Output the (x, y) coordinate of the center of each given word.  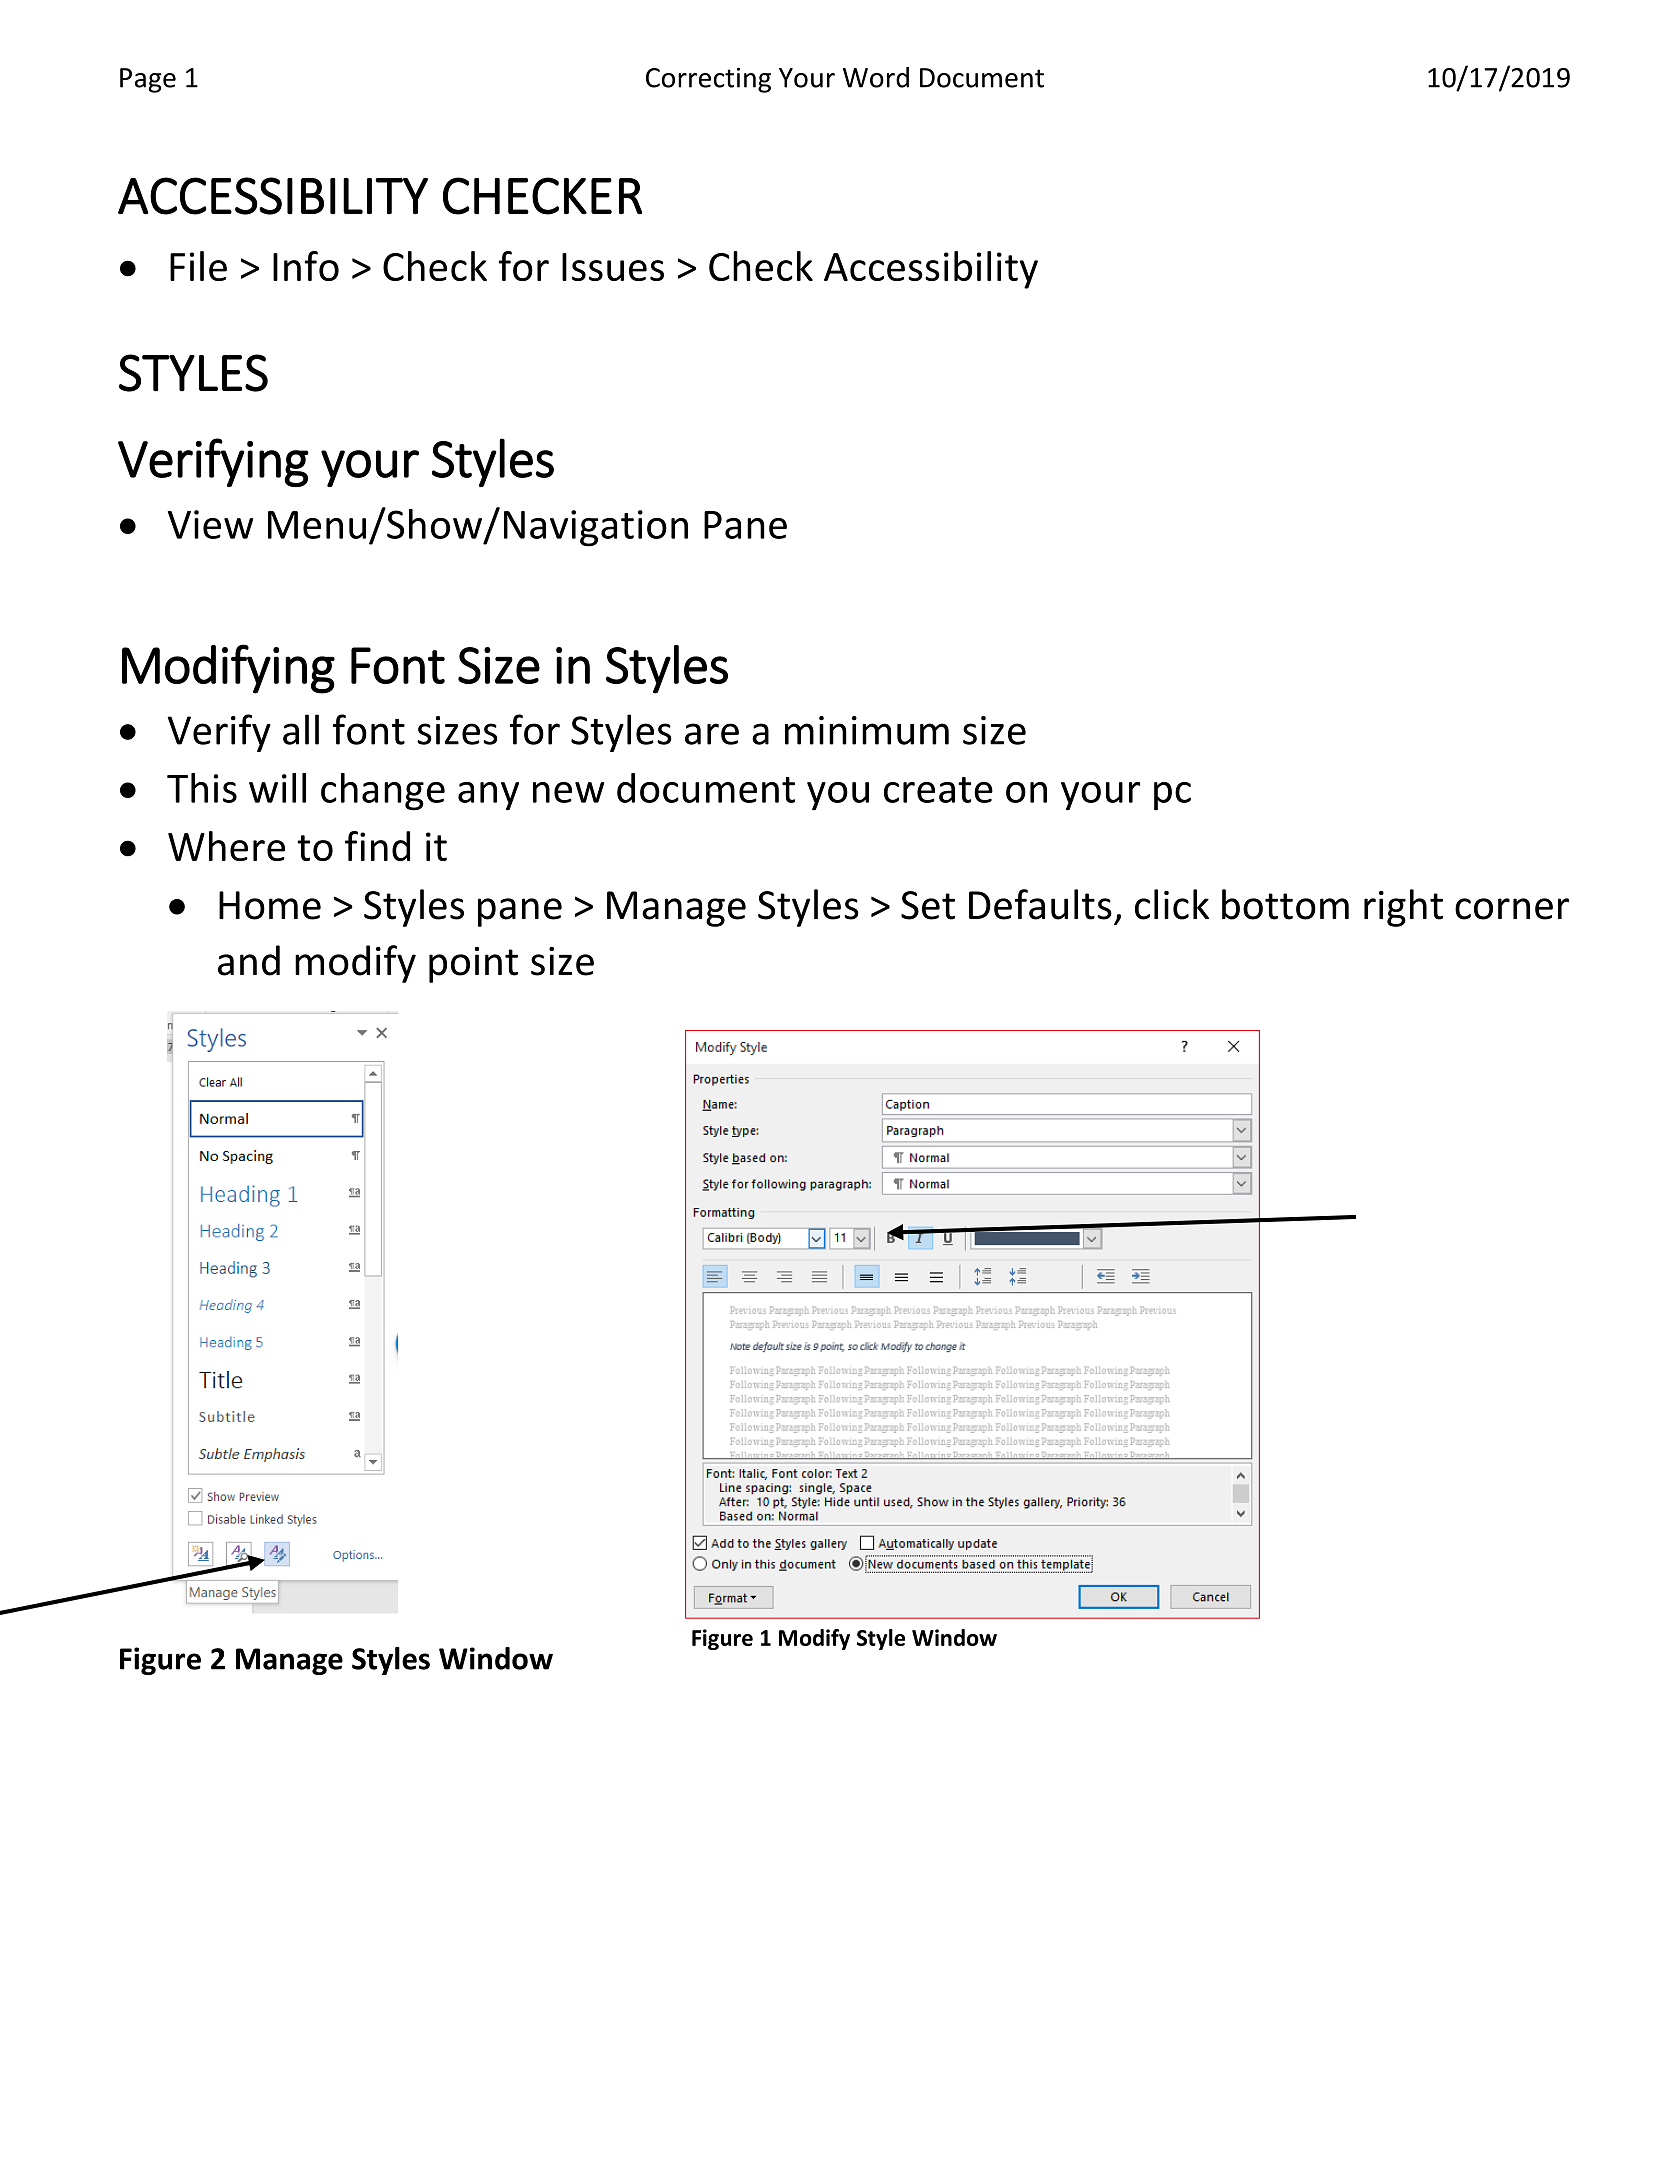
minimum (867, 730)
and (249, 960)
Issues (613, 267)
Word (876, 77)
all (301, 729)
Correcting (708, 80)
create (938, 790)
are (712, 734)
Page (148, 80)
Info (306, 266)
